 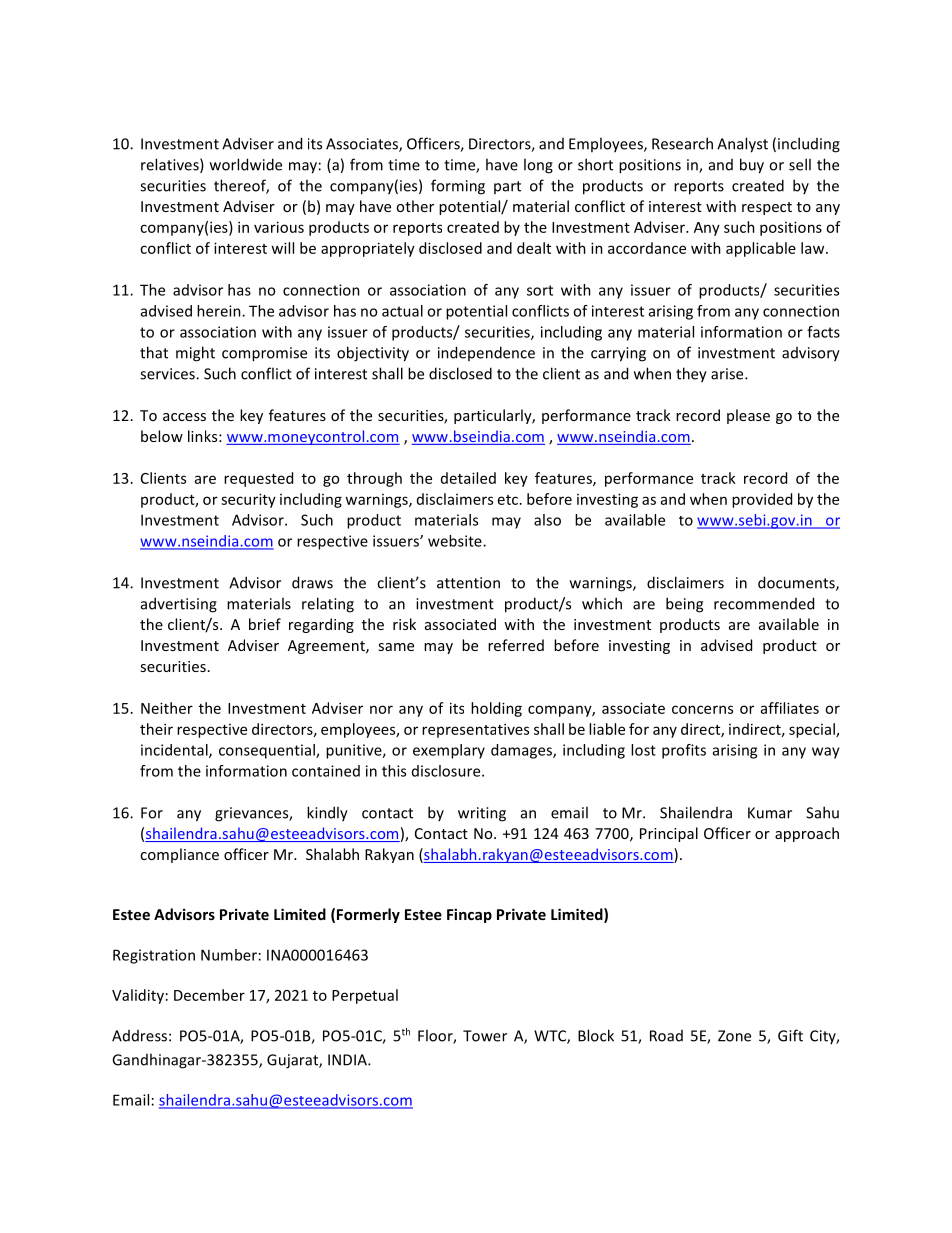 I want to click on Tower, so click(x=485, y=1036).
